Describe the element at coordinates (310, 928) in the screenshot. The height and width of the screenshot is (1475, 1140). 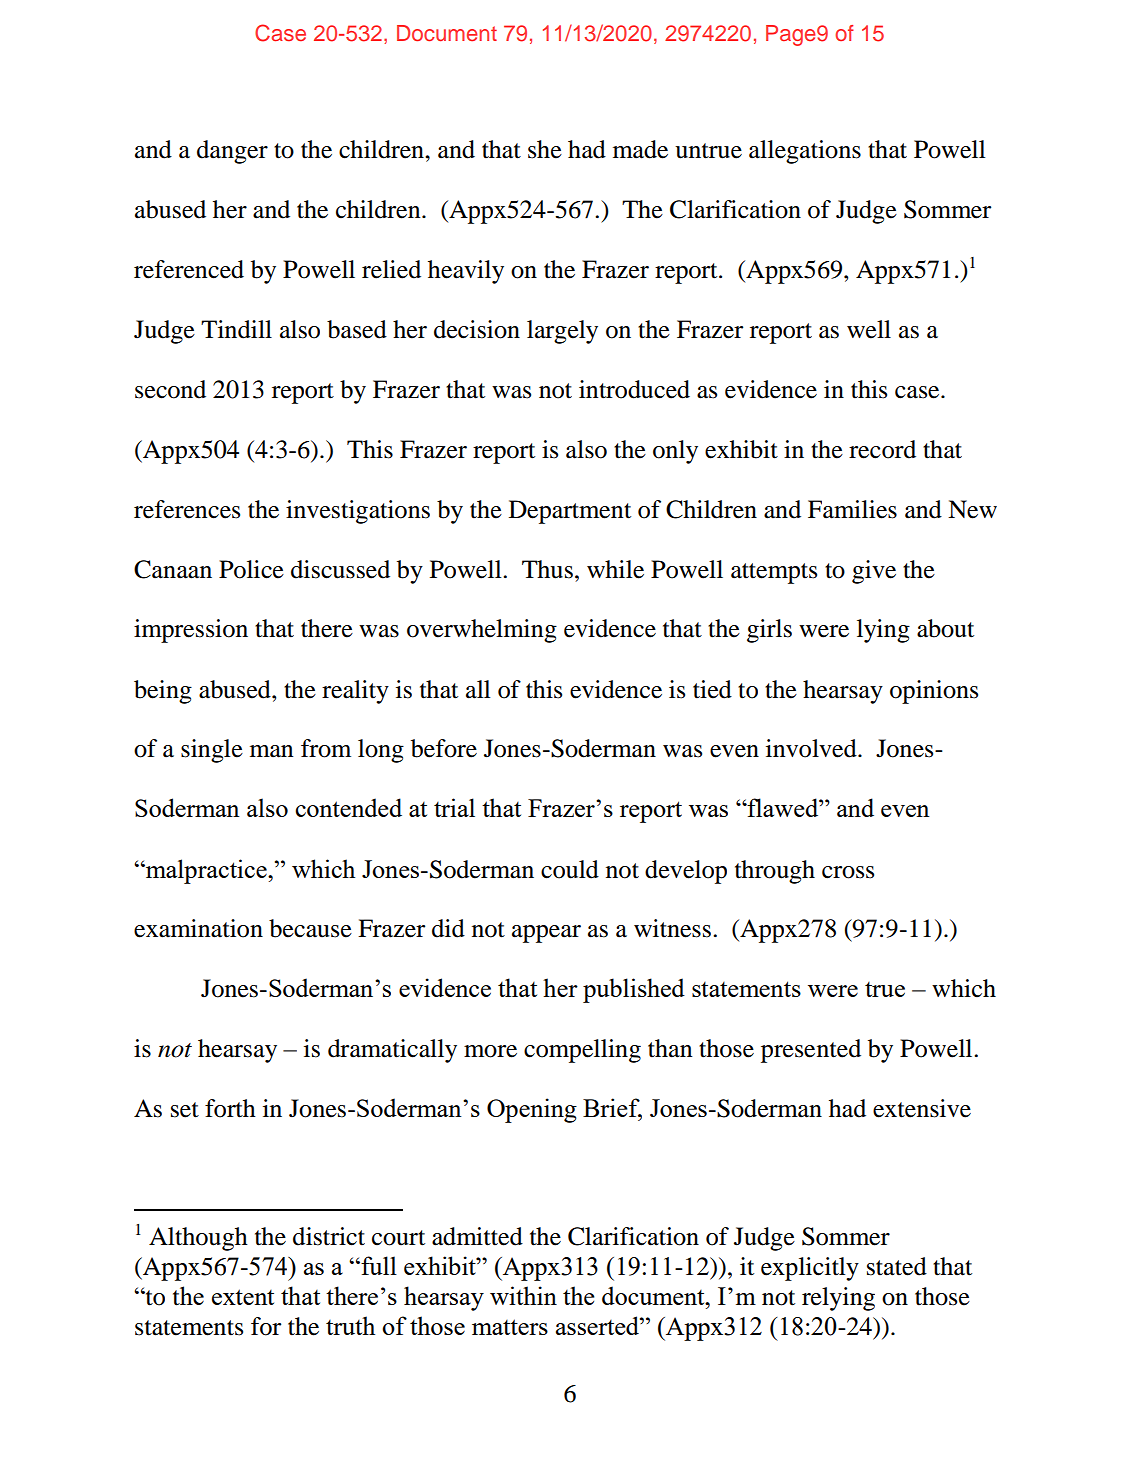
I see `because` at that location.
